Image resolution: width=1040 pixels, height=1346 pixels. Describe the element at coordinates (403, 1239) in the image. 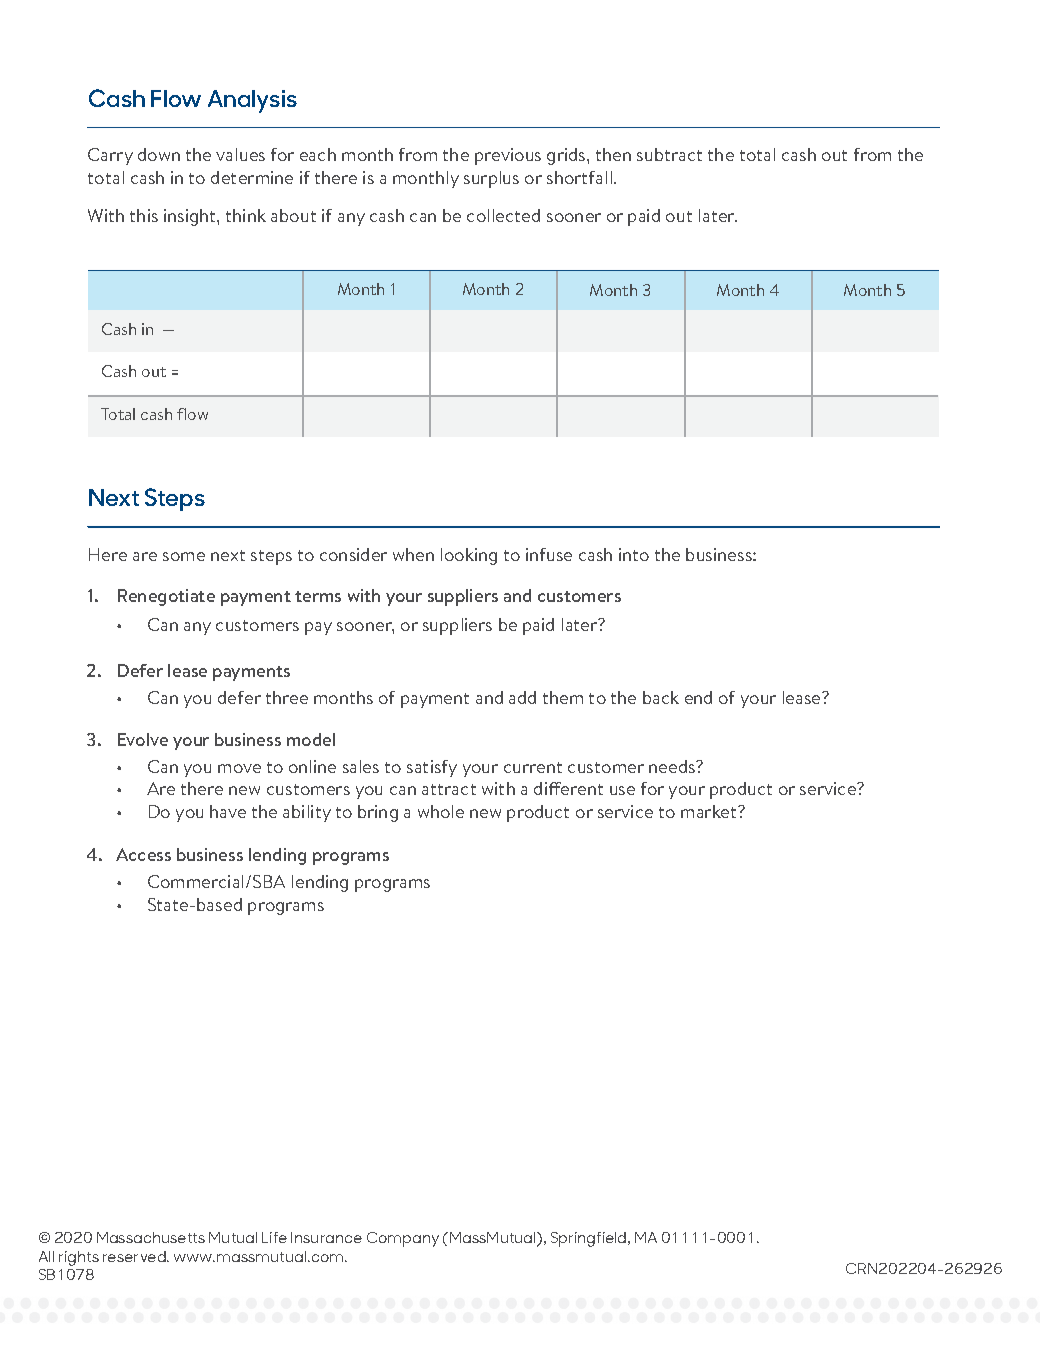

I see `Company` at that location.
